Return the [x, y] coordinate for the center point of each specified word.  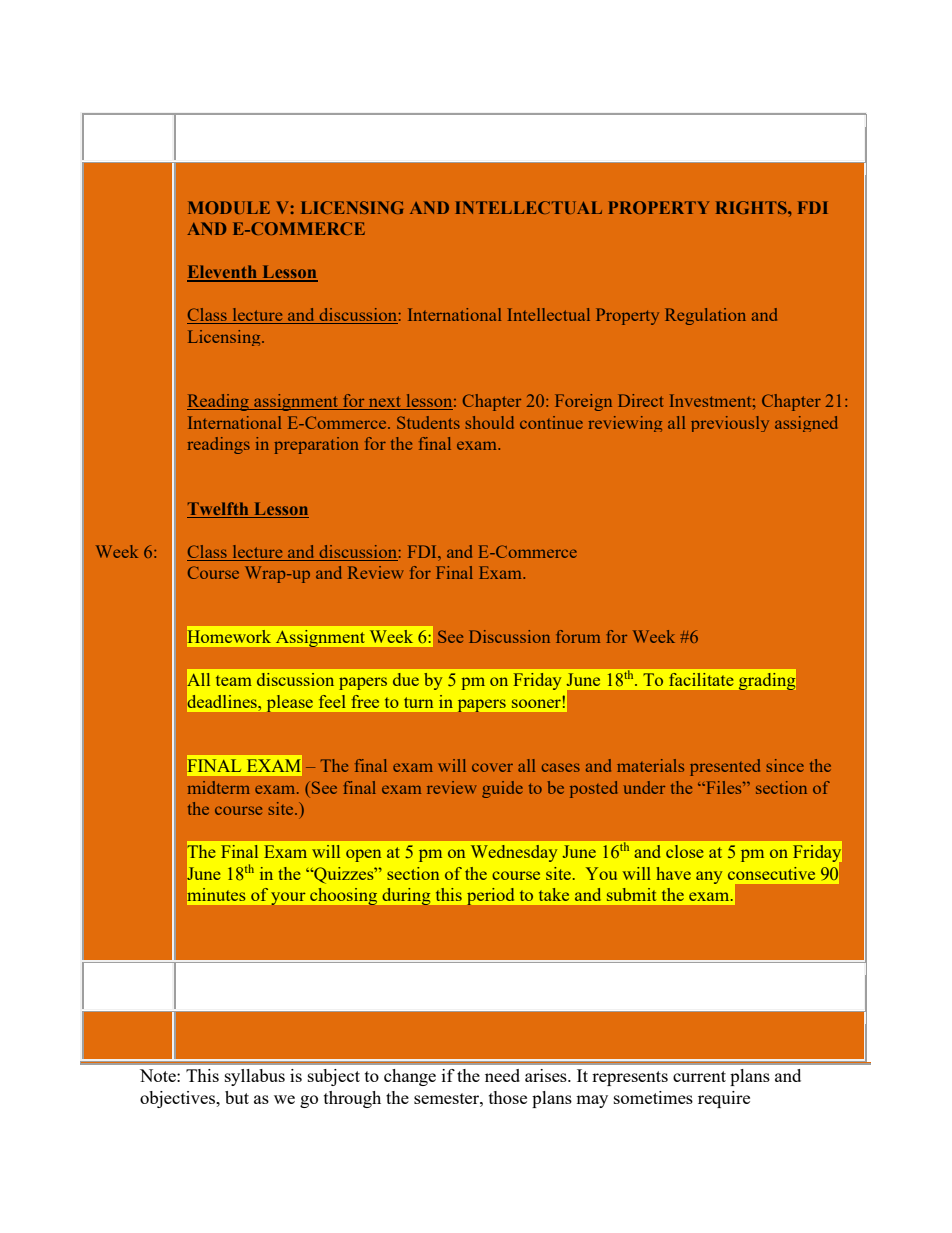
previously [730, 424]
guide [502, 789]
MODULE [229, 207]
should [489, 422]
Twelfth [218, 508]
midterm [219, 787]
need [502, 1075]
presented [725, 767]
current [699, 1076]
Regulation [705, 316]
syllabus [255, 1077]
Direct [640, 400]
